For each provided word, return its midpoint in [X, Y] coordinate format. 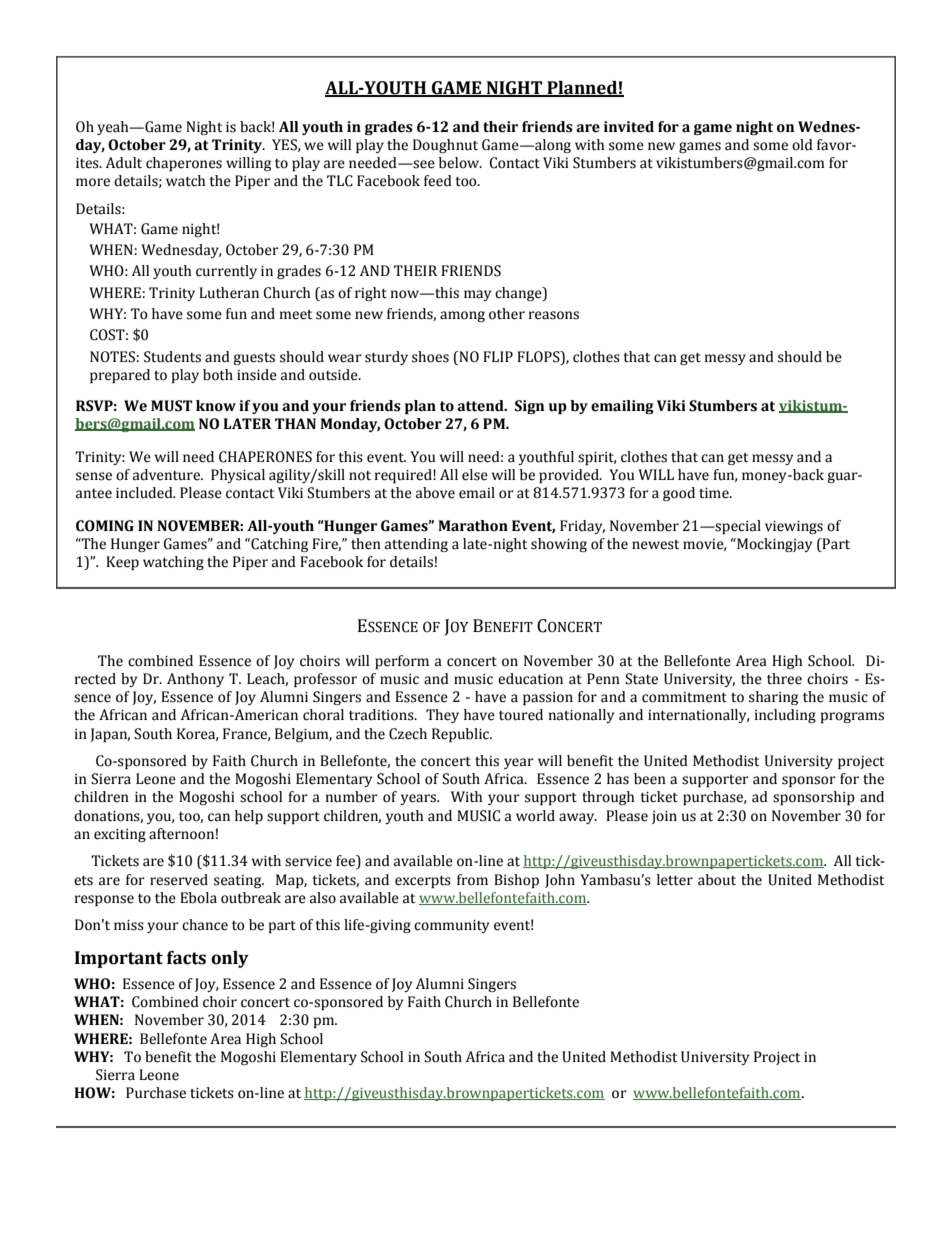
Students [172, 357]
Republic [462, 735]
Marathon [473, 526]
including [785, 716]
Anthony [195, 680]
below [460, 163]
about [717, 880]
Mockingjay [773, 545]
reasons [554, 315]
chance [205, 925]
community [451, 926]
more [93, 182]
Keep [122, 563]
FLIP [498, 356]
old [802, 145]
